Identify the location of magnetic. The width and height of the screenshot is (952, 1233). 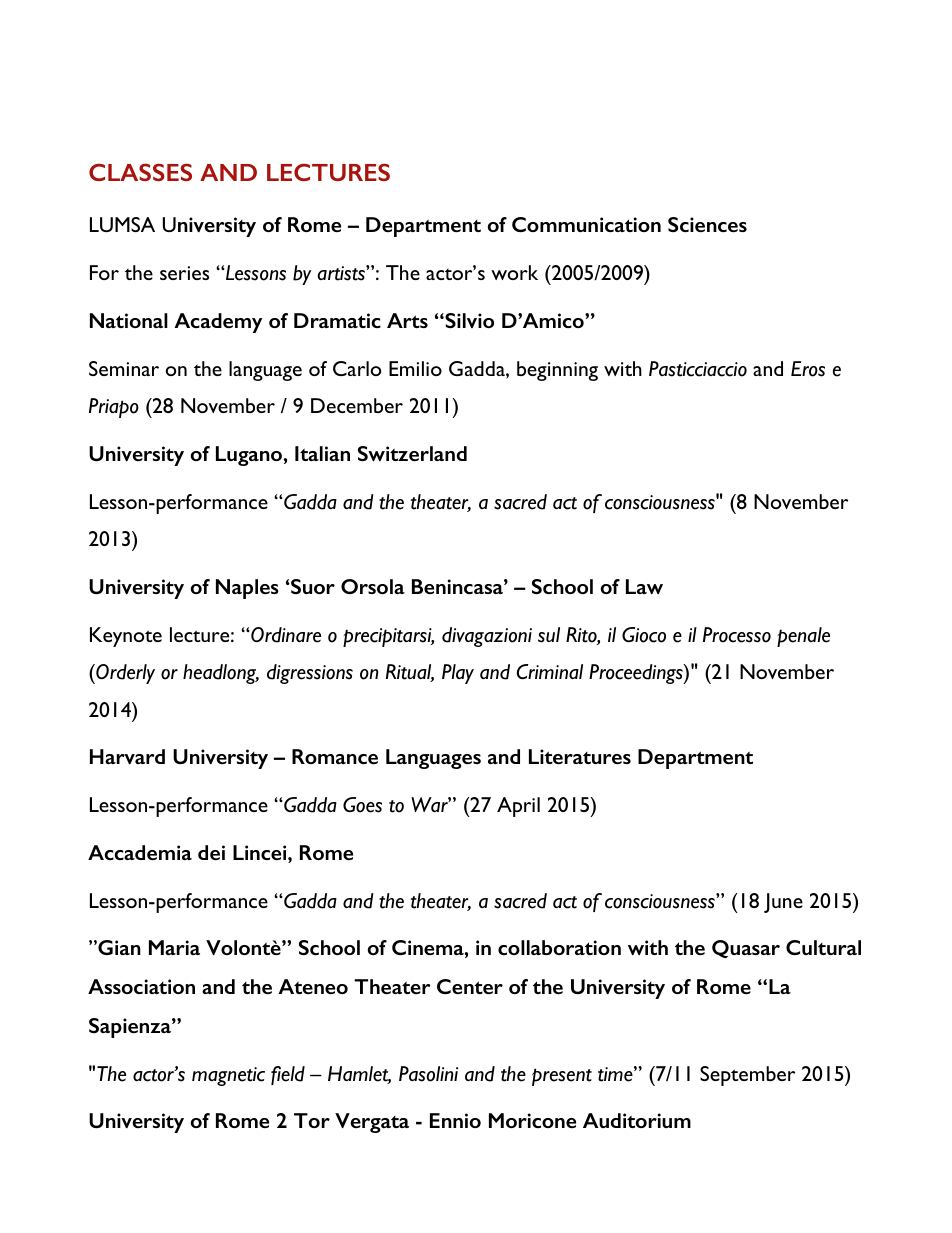
(228, 1076).
